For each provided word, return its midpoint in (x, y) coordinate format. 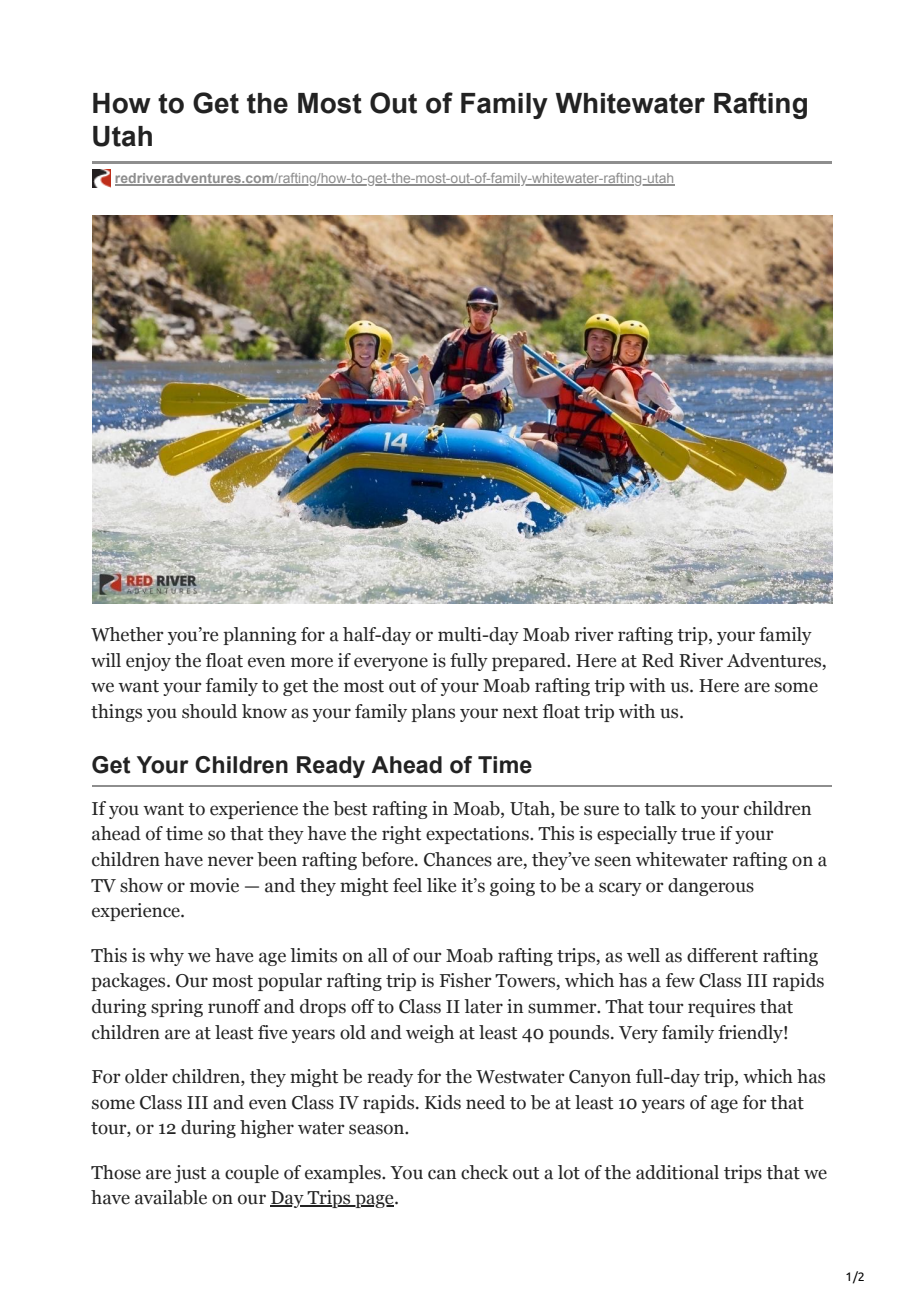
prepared (530, 662)
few (680, 980)
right (401, 835)
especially (637, 835)
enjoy (148, 662)
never (231, 861)
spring (177, 1008)
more (312, 662)
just (190, 1174)
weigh (430, 1034)
